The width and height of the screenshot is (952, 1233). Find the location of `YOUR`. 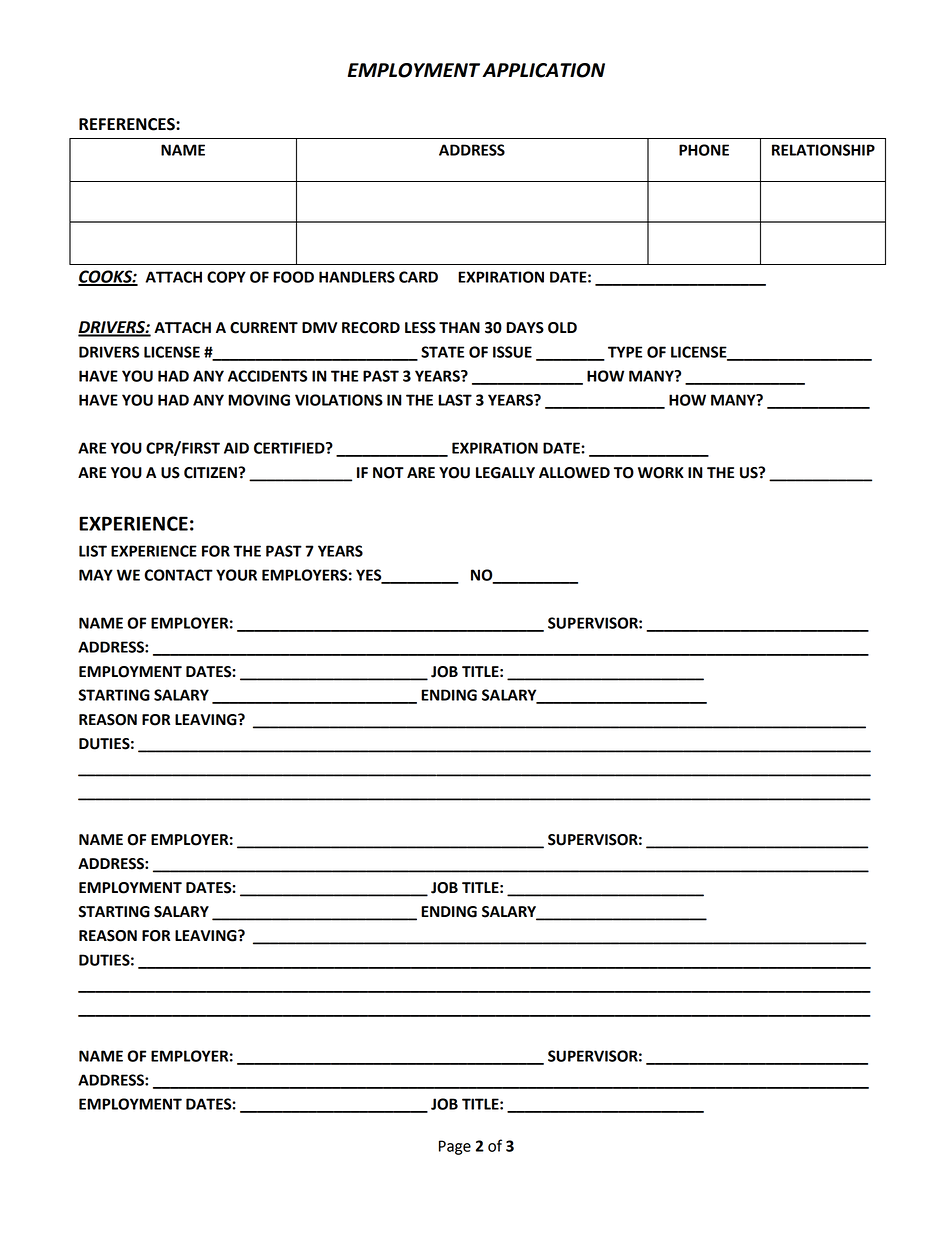

YOUR is located at coordinates (236, 575).
